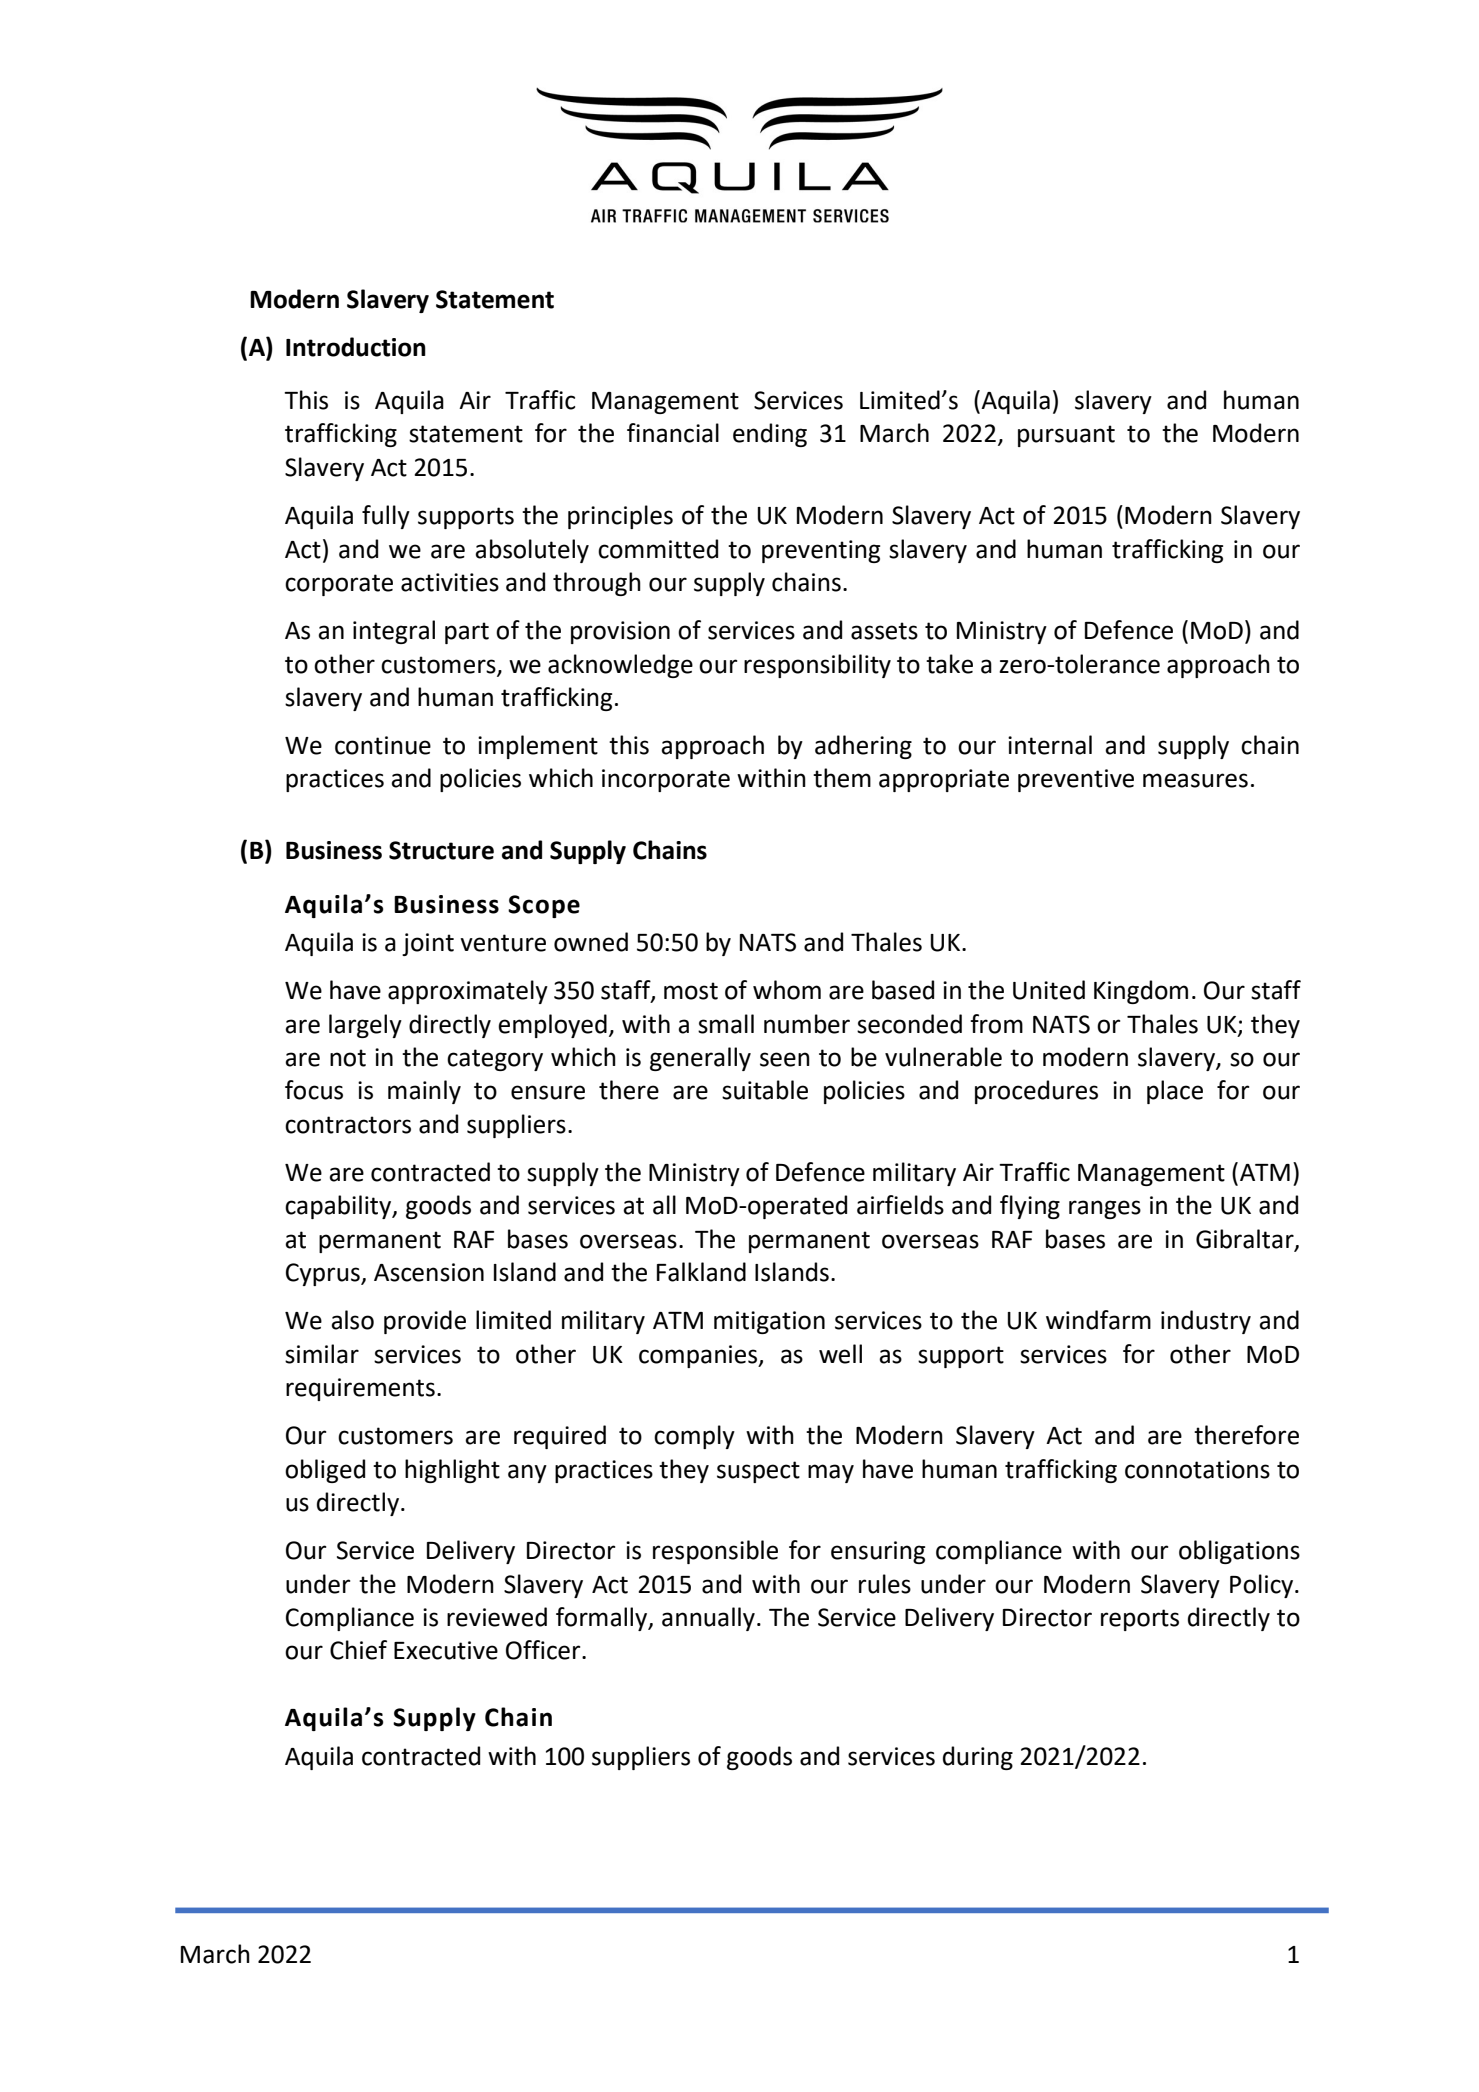  What do you see at coordinates (1066, 436) in the screenshot?
I see `pursuant` at bounding box center [1066, 436].
